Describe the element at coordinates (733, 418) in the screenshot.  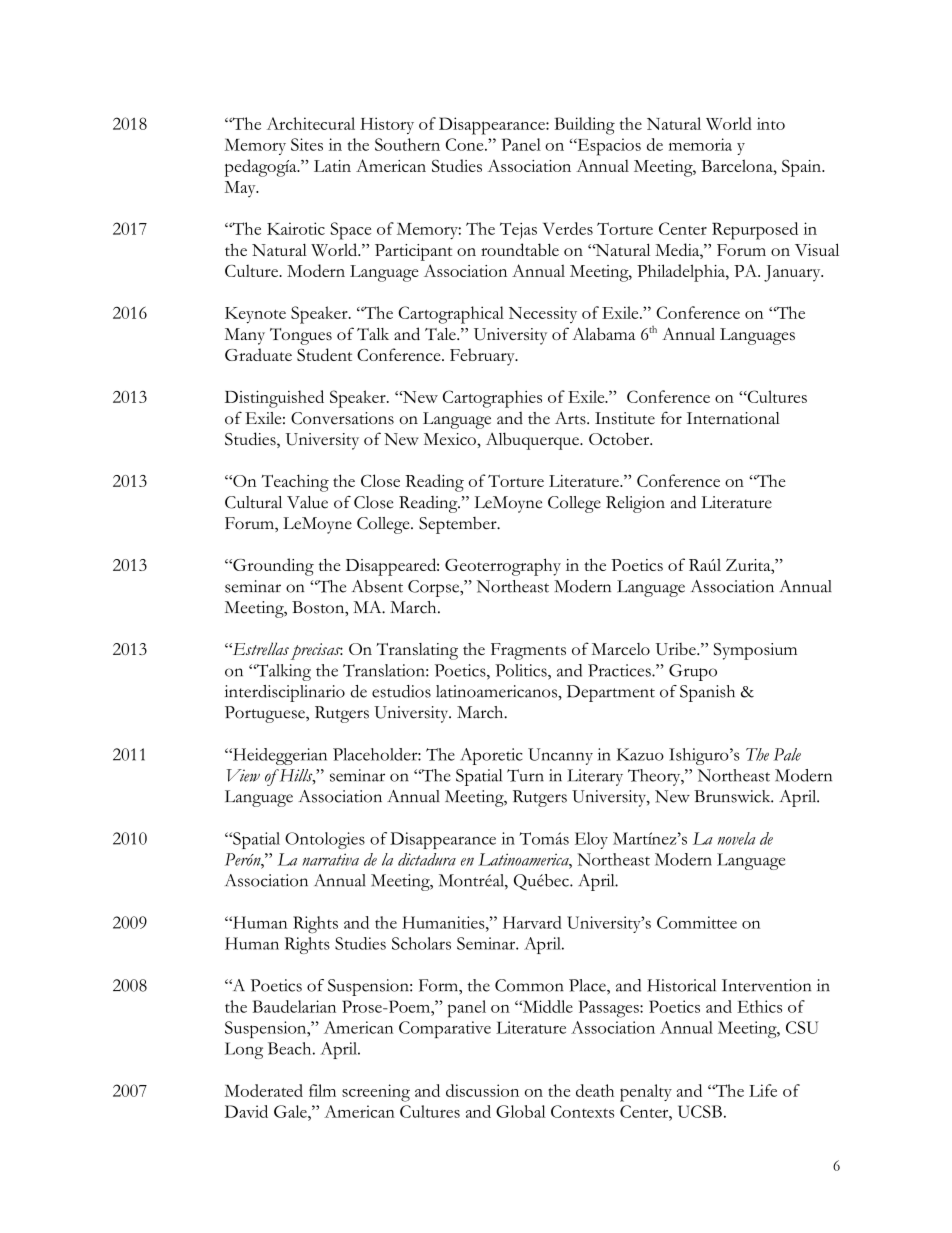
I see `International` at that location.
